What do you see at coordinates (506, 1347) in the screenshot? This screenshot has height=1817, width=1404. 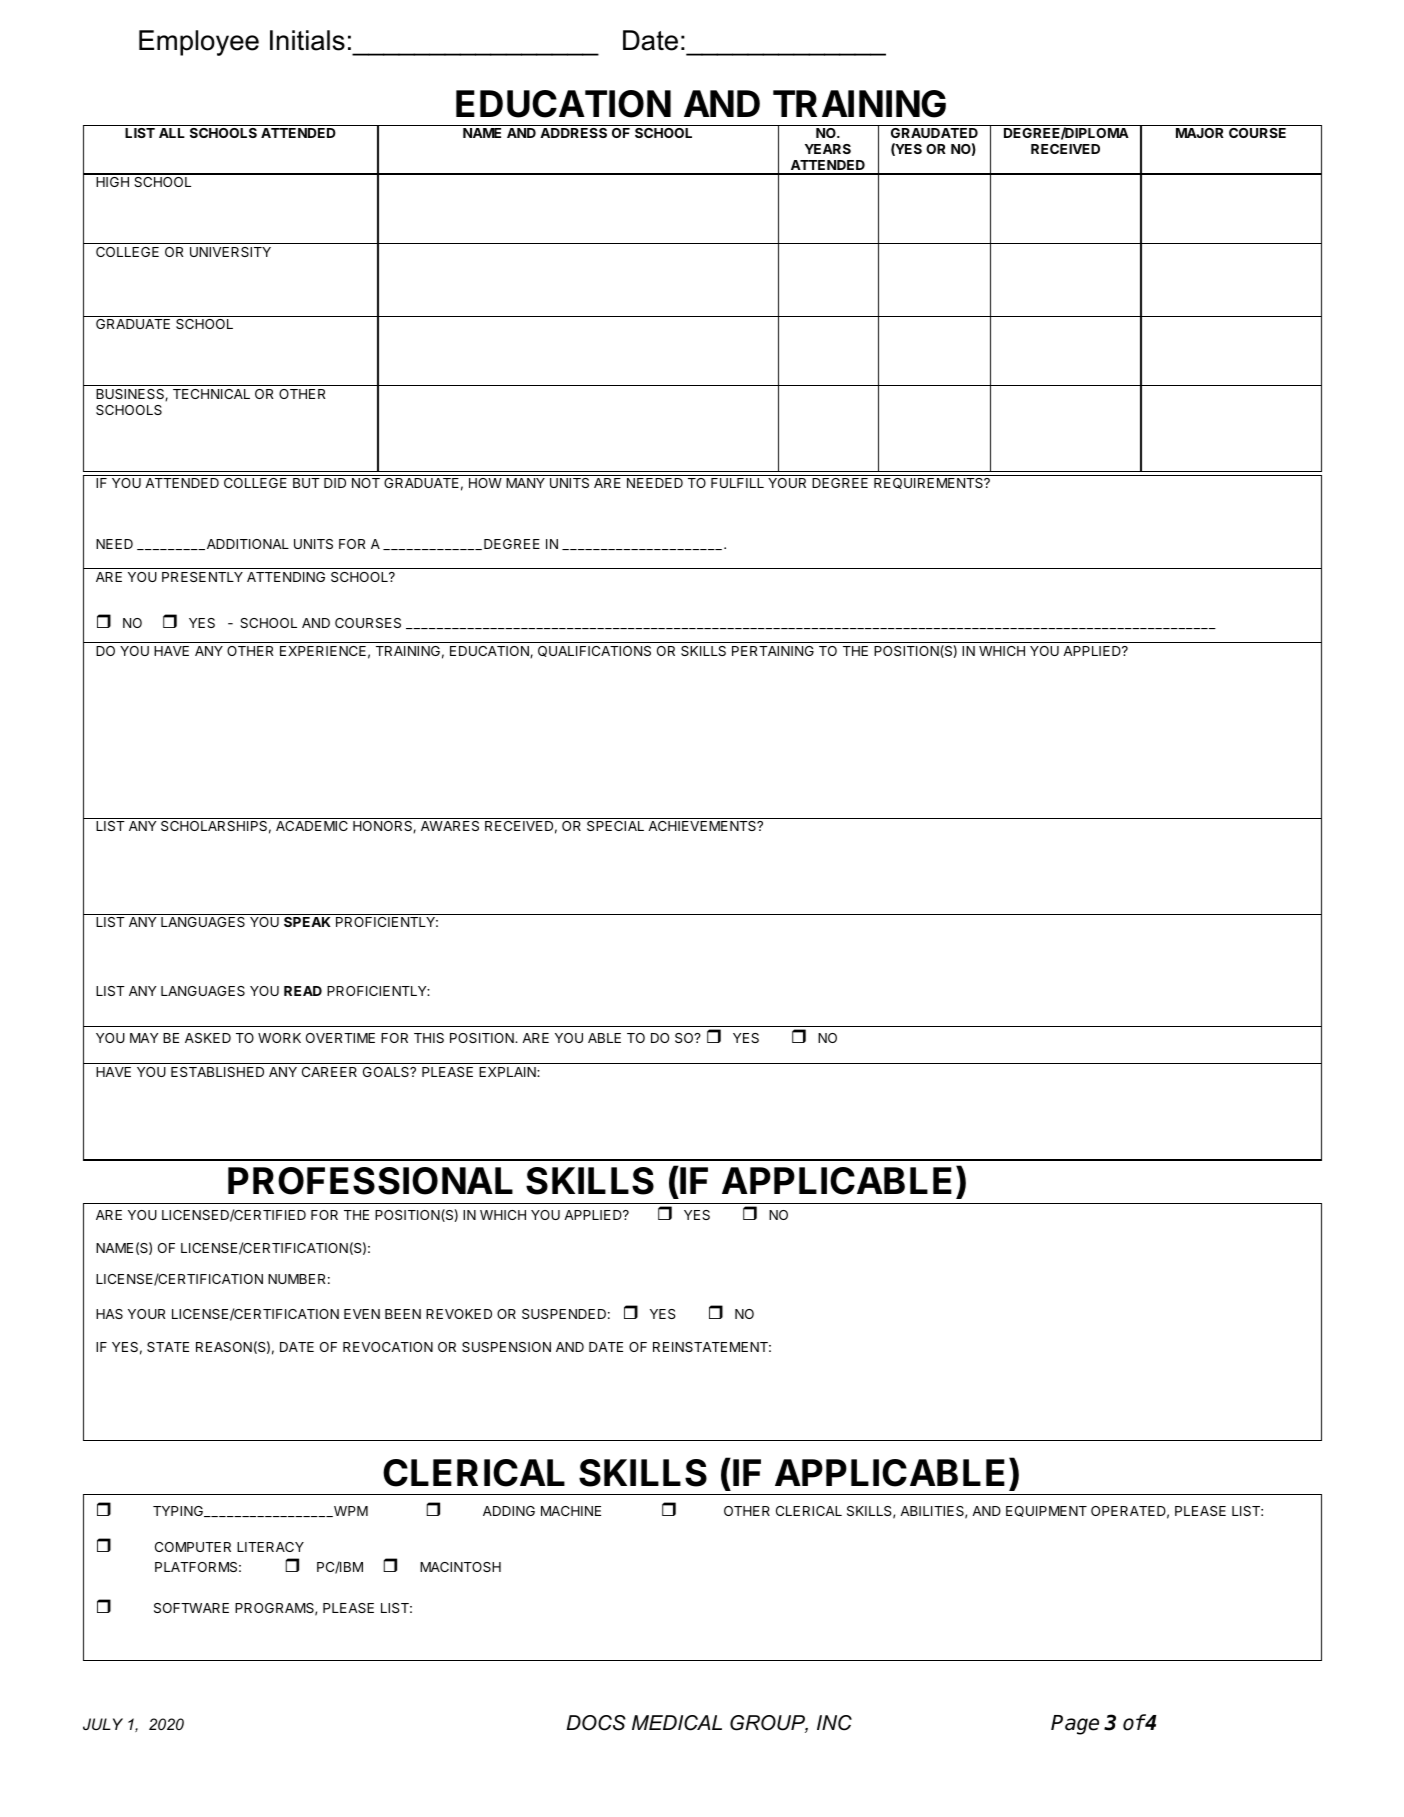 I see `SUSPENSION` at bounding box center [506, 1347].
